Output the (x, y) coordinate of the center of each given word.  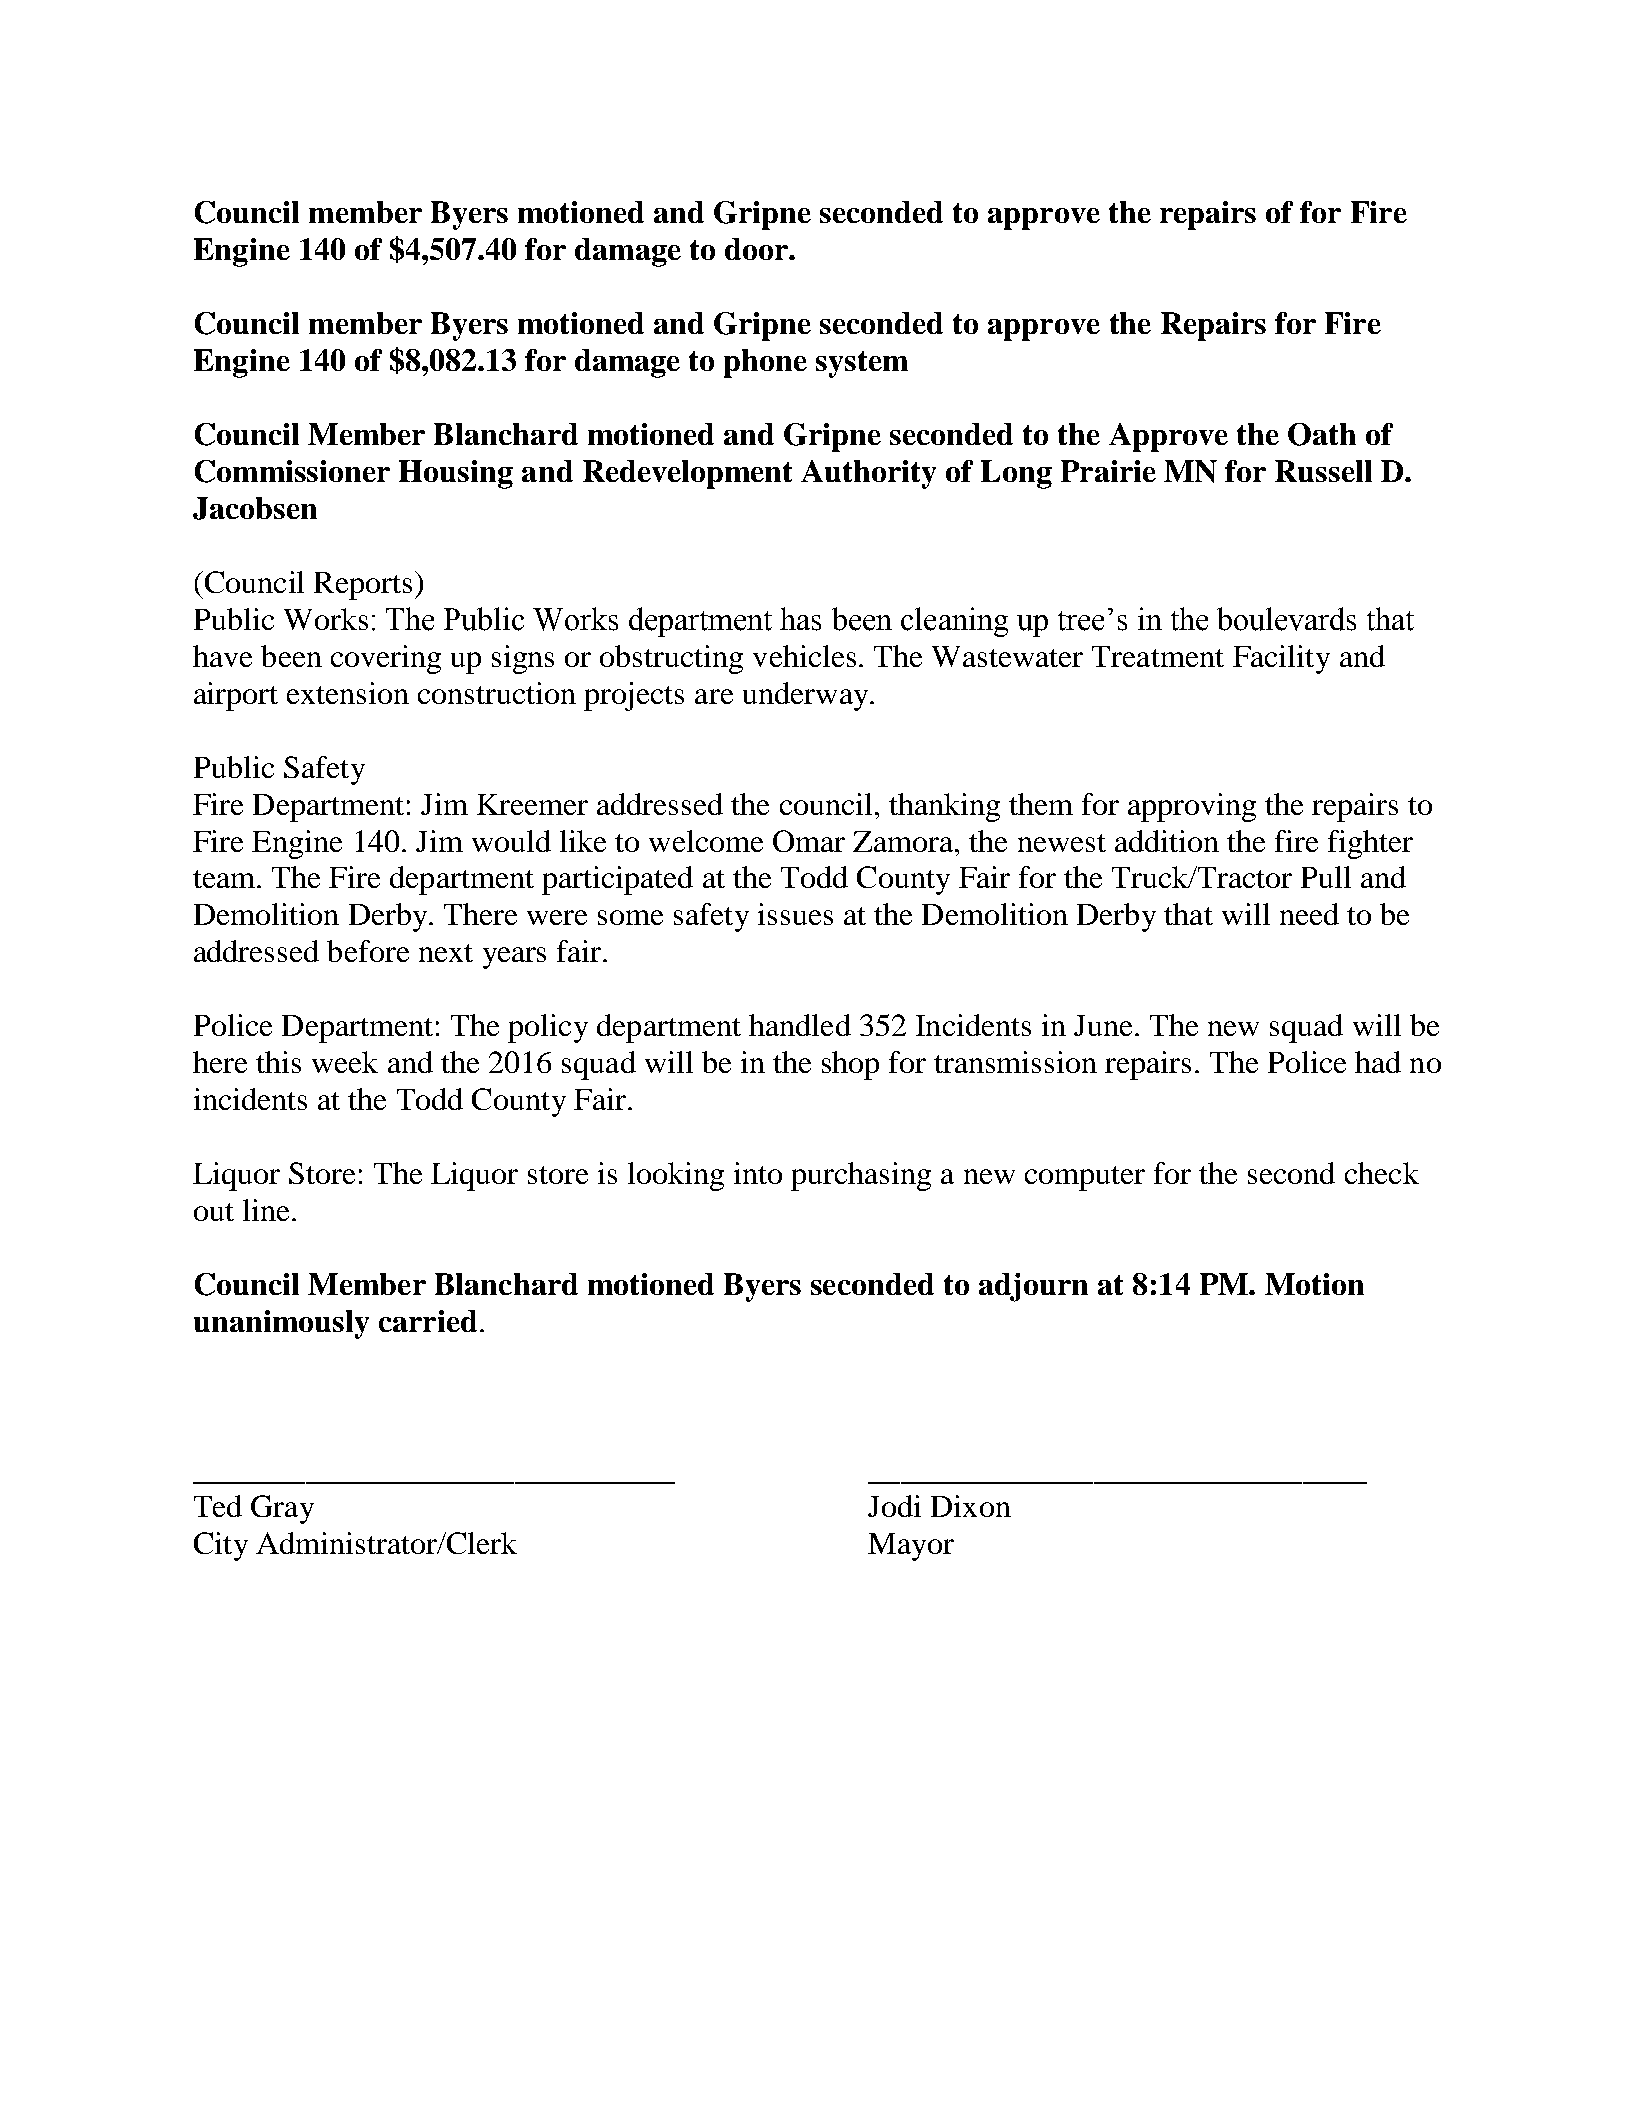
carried (428, 1321)
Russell (1323, 471)
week (345, 1062)
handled (800, 1025)
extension (348, 693)
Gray (282, 1509)
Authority (868, 474)
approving (1192, 807)
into (758, 1173)
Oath (1322, 434)
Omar (809, 841)
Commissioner (292, 471)
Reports (363, 586)
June (1103, 1025)
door (757, 249)
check (1382, 1173)
